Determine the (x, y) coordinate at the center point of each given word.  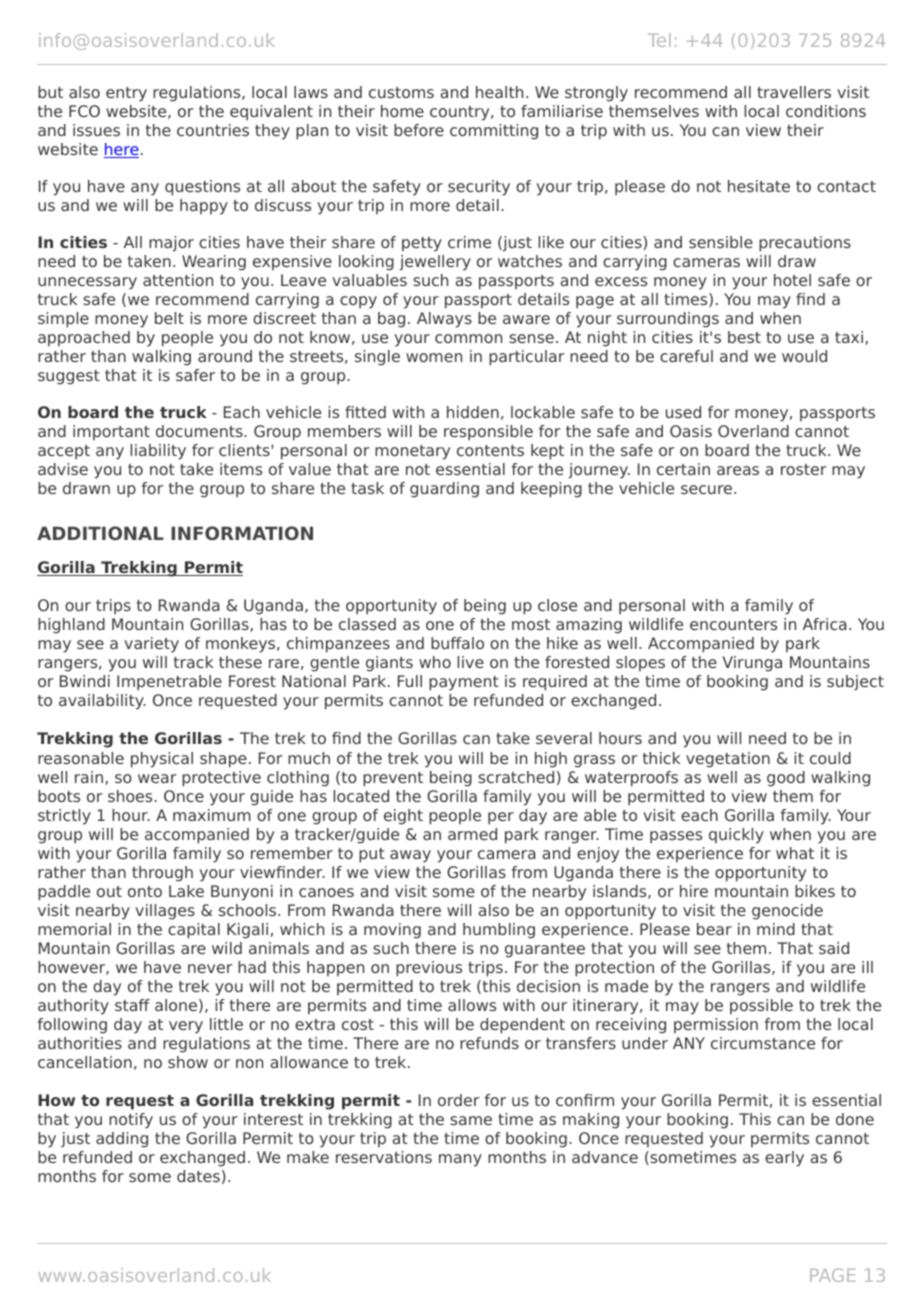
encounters (733, 624)
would (804, 356)
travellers (794, 92)
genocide (787, 912)
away (410, 856)
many (460, 1160)
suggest (69, 377)
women (434, 357)
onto (145, 891)
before (419, 130)
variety (151, 645)
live (470, 662)
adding (122, 1140)
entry (126, 94)
